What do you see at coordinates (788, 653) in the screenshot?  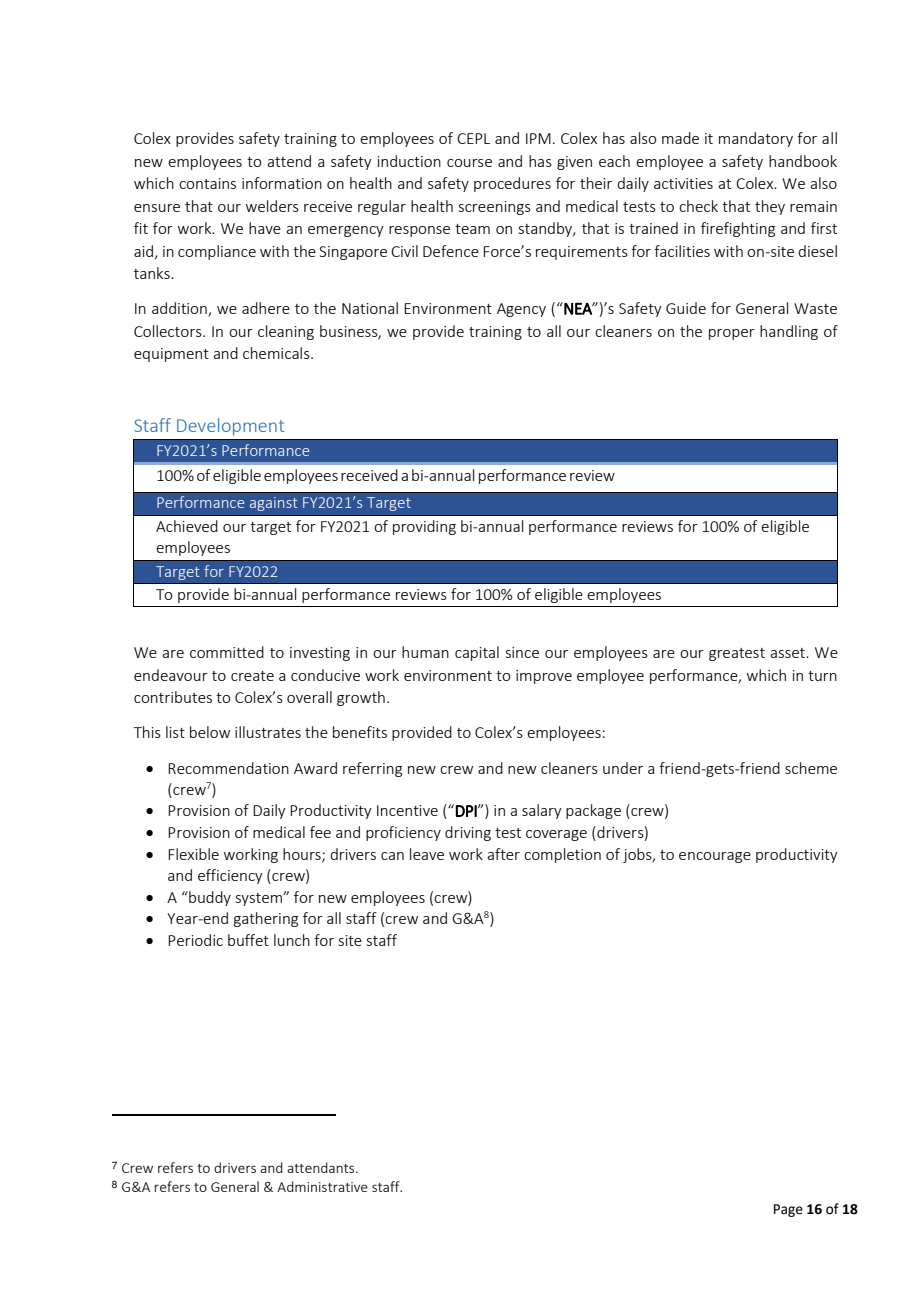 I see `asset` at bounding box center [788, 653].
